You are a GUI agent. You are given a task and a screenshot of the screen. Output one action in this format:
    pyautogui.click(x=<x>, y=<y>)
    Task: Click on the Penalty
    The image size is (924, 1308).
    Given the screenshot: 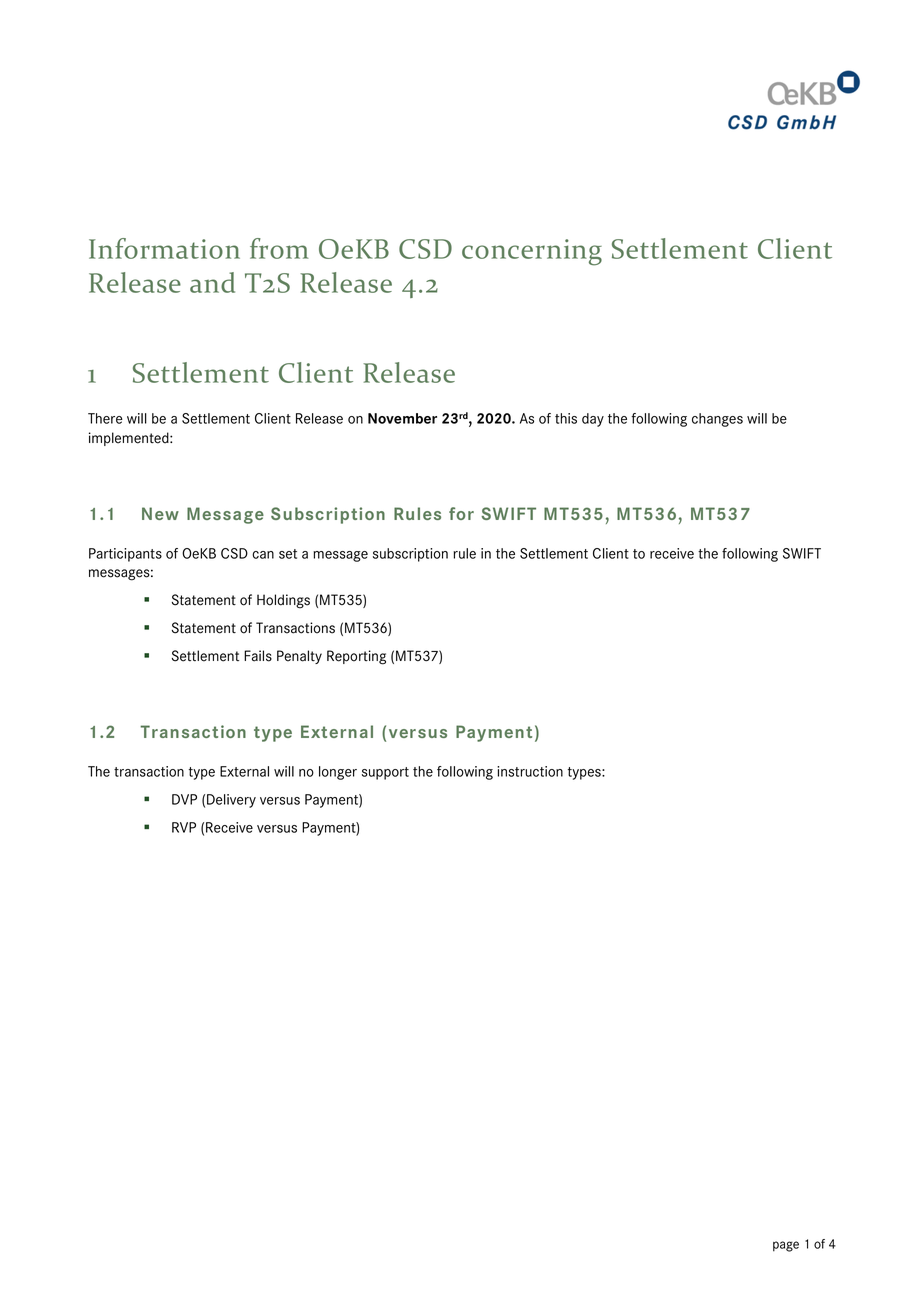 What is the action you would take?
    pyautogui.click(x=299, y=657)
